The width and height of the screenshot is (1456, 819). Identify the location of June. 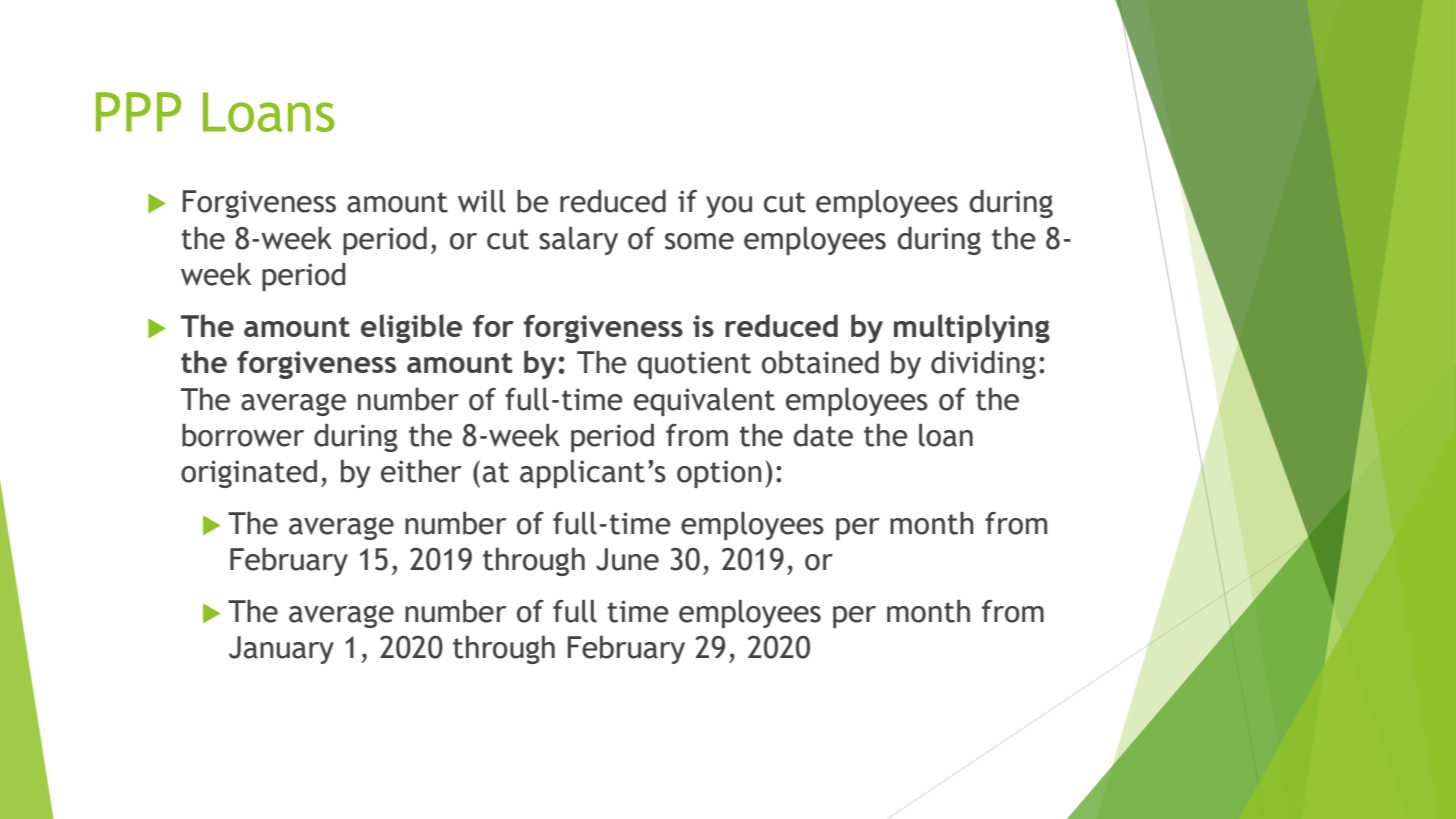
(627, 559).
